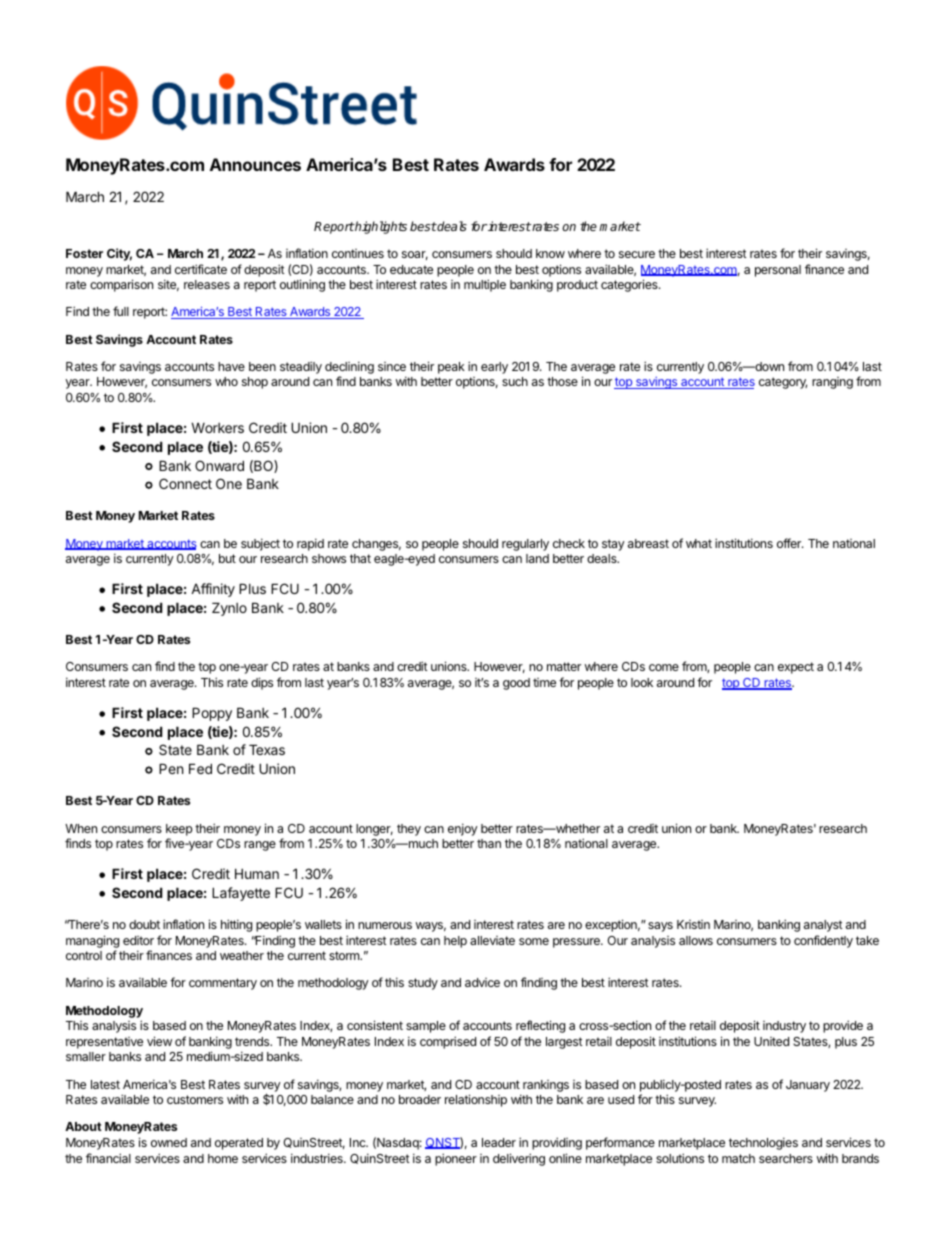 The image size is (952, 1233). Describe the element at coordinates (778, 271) in the screenshot. I see `personal` at that location.
